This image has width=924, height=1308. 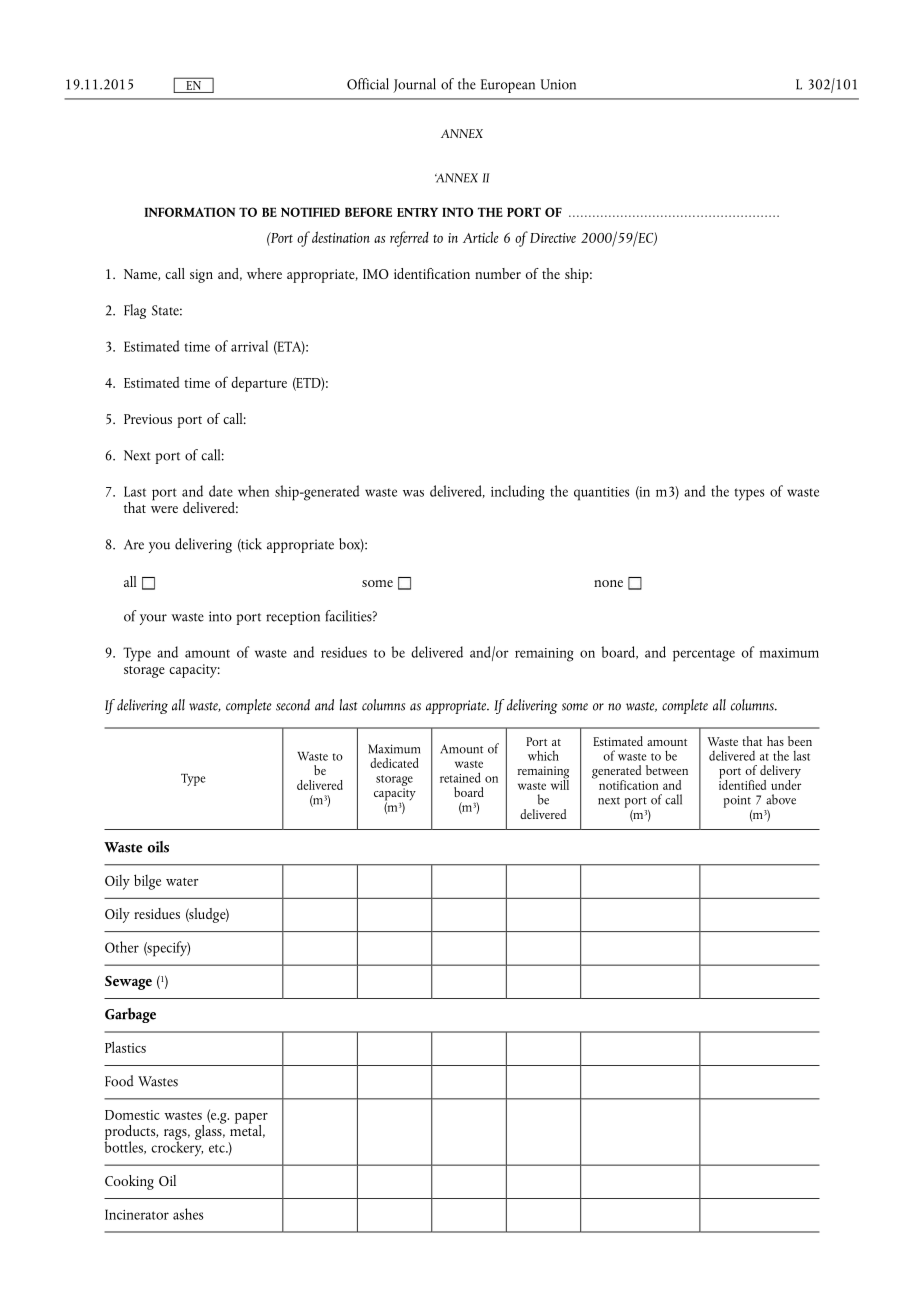 What do you see at coordinates (704, 655) in the image?
I see `percentage` at bounding box center [704, 655].
